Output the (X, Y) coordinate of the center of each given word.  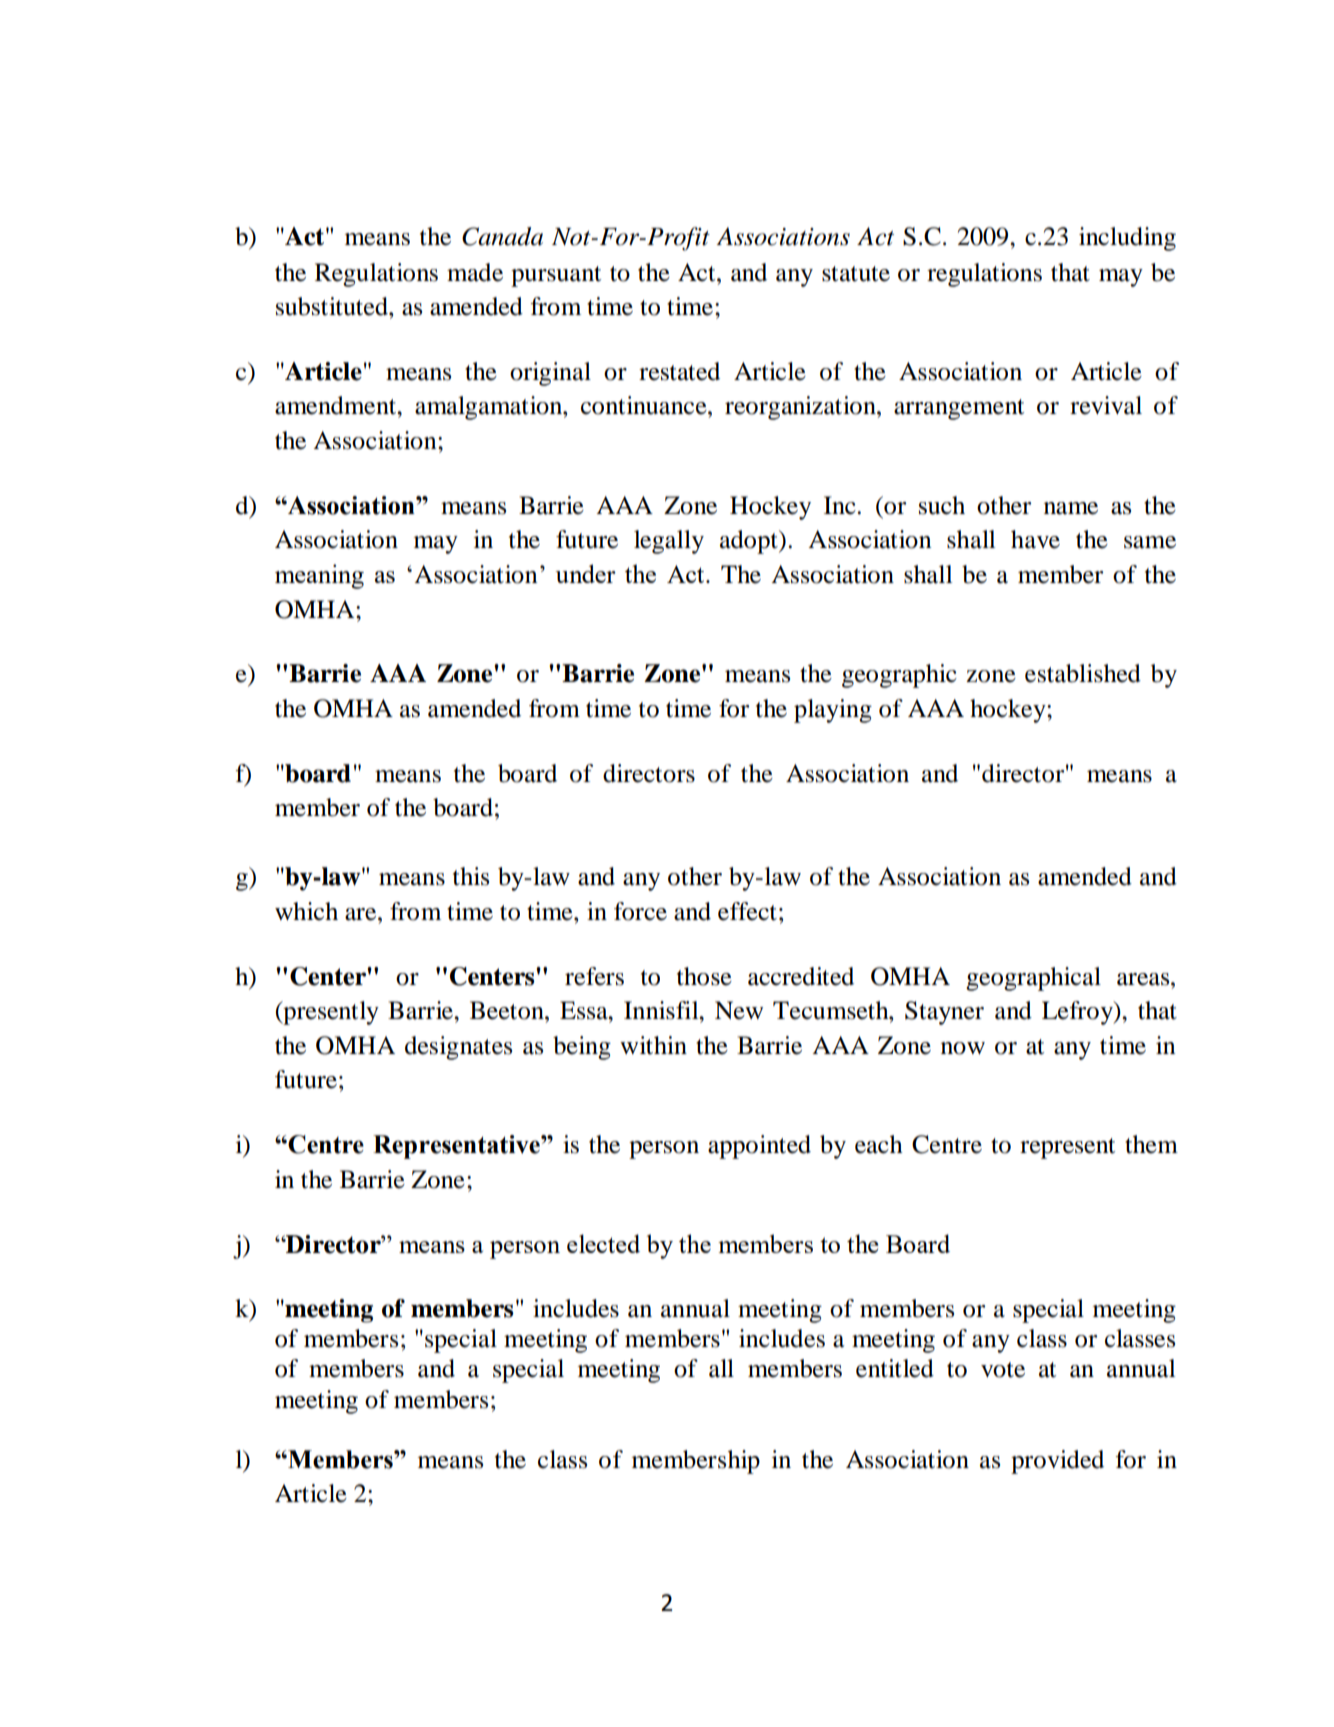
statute (856, 274)
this (471, 876)
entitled (895, 1368)
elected (603, 1243)
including (1127, 239)
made (475, 272)
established (1083, 673)
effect (747, 911)
